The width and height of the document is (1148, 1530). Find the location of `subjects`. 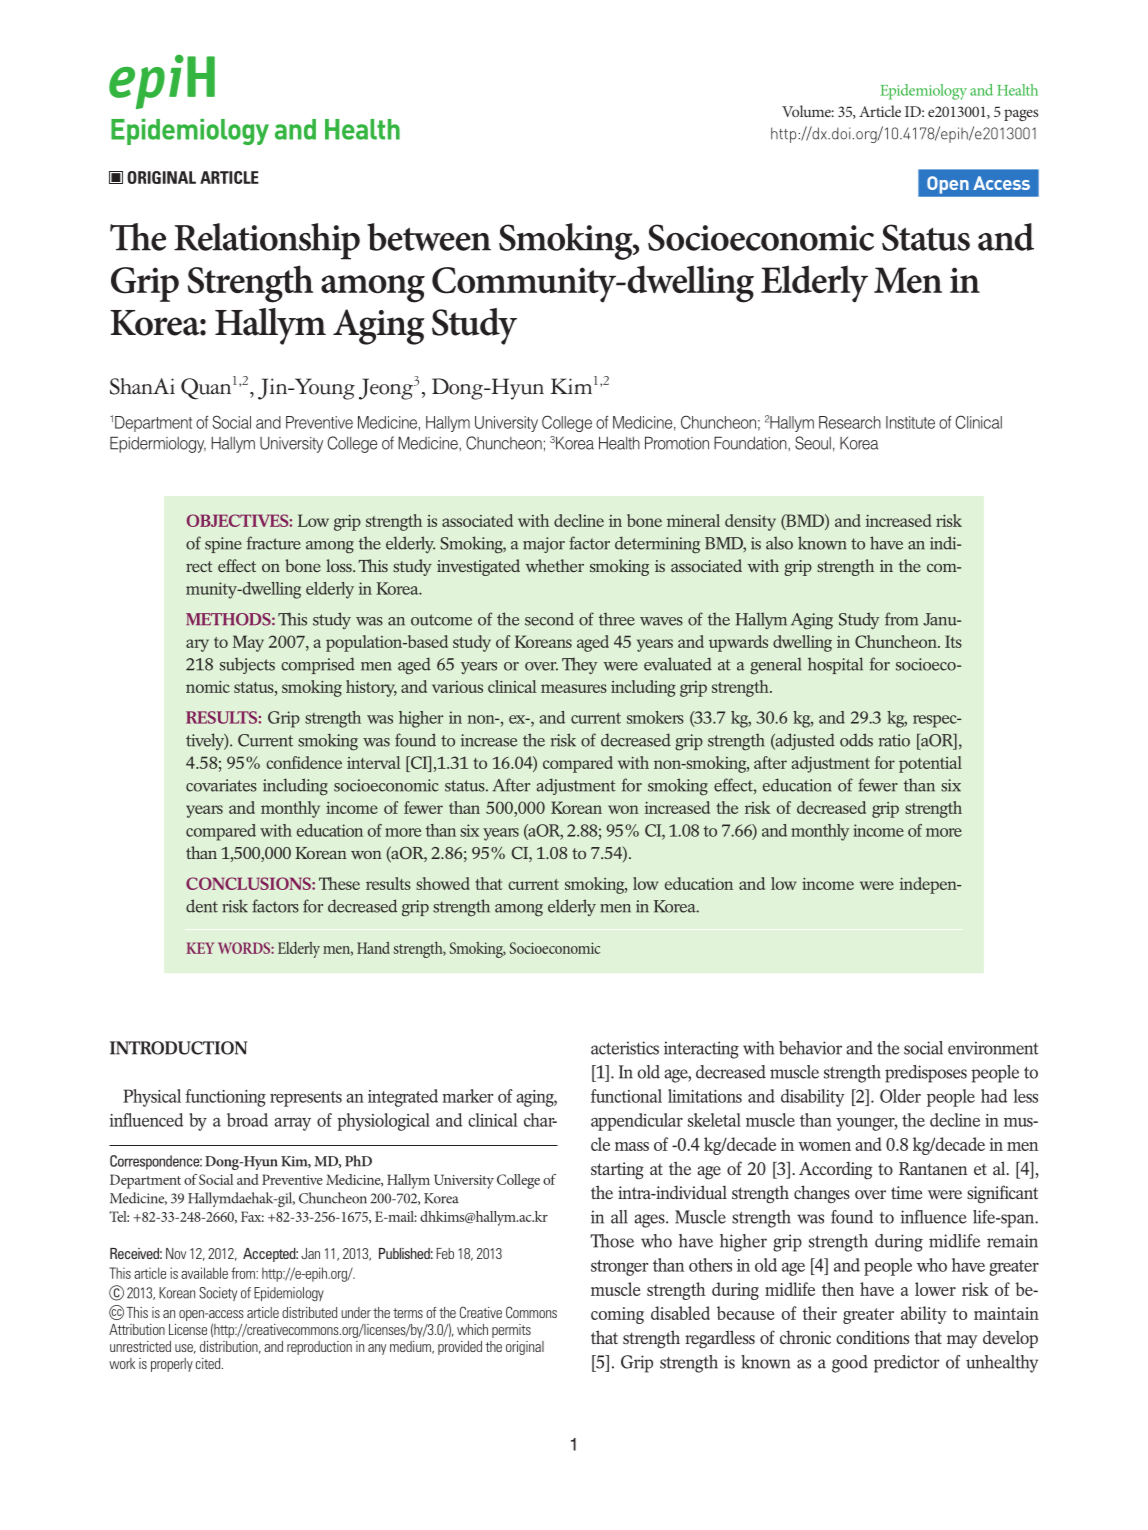

subjects is located at coordinates (247, 666).
